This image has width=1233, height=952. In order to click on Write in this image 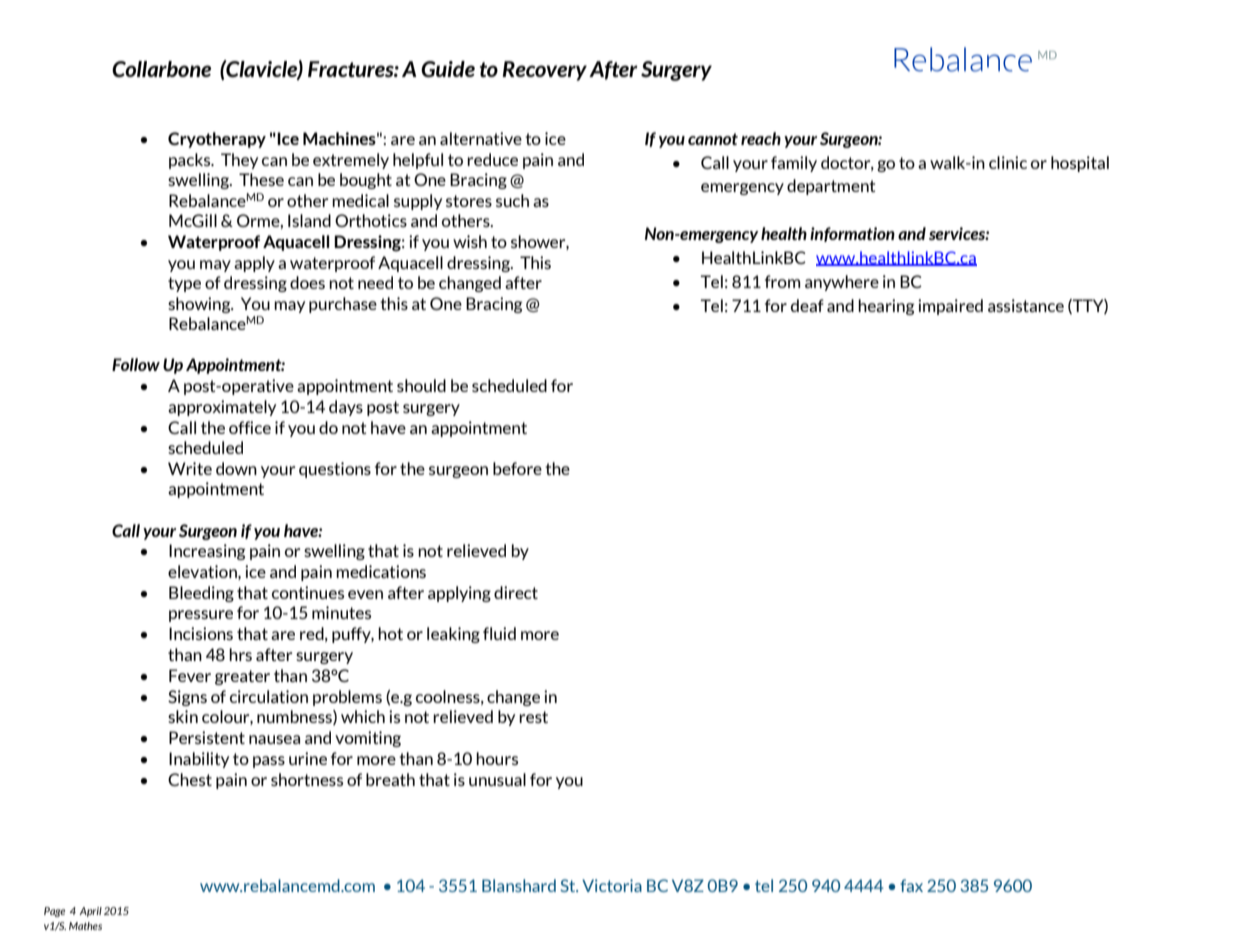, I will do `click(190, 468)`.
